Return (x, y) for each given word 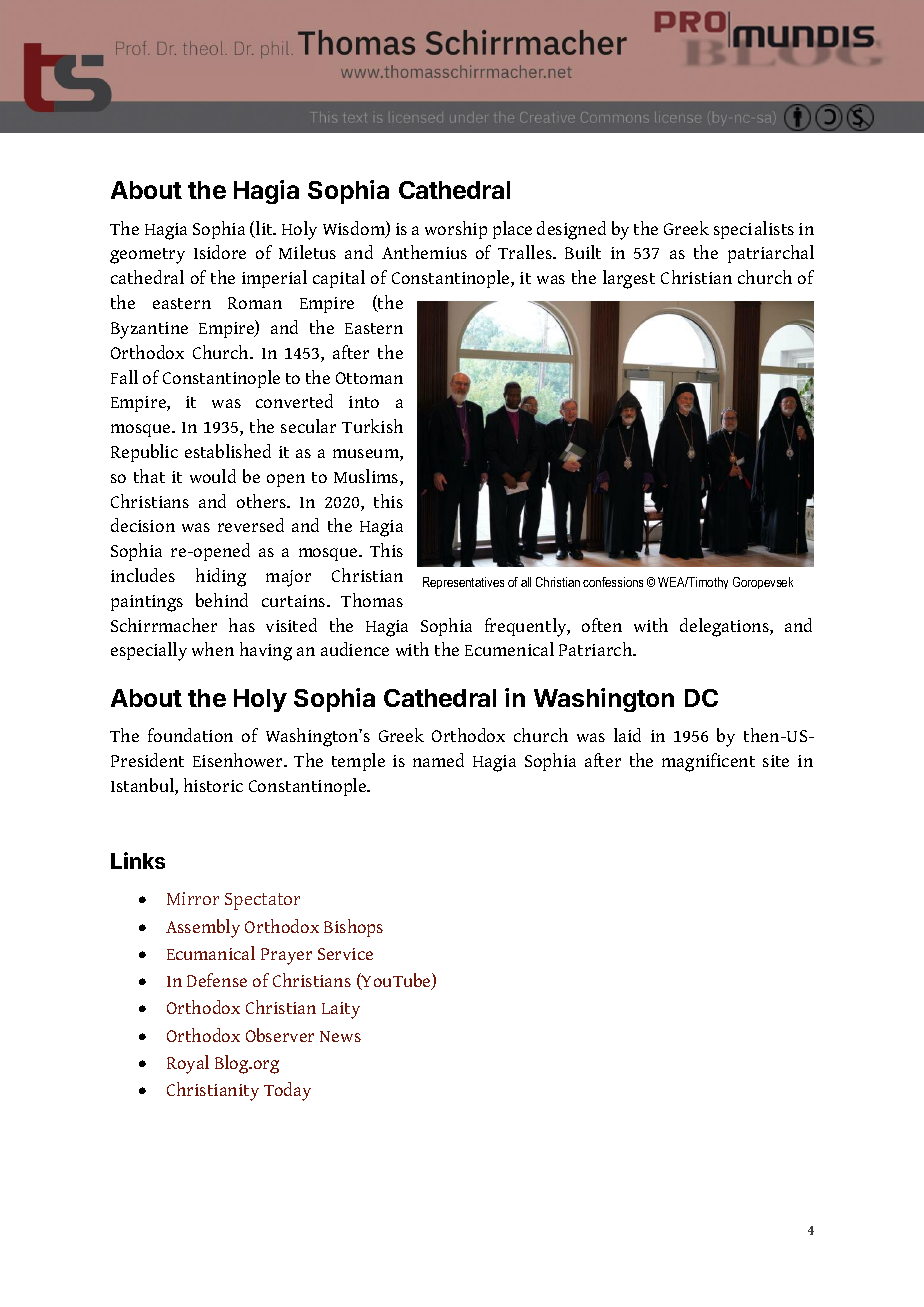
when (213, 649)
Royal (188, 1064)
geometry (147, 256)
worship (456, 230)
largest (629, 279)
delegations (725, 627)
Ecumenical (509, 649)
